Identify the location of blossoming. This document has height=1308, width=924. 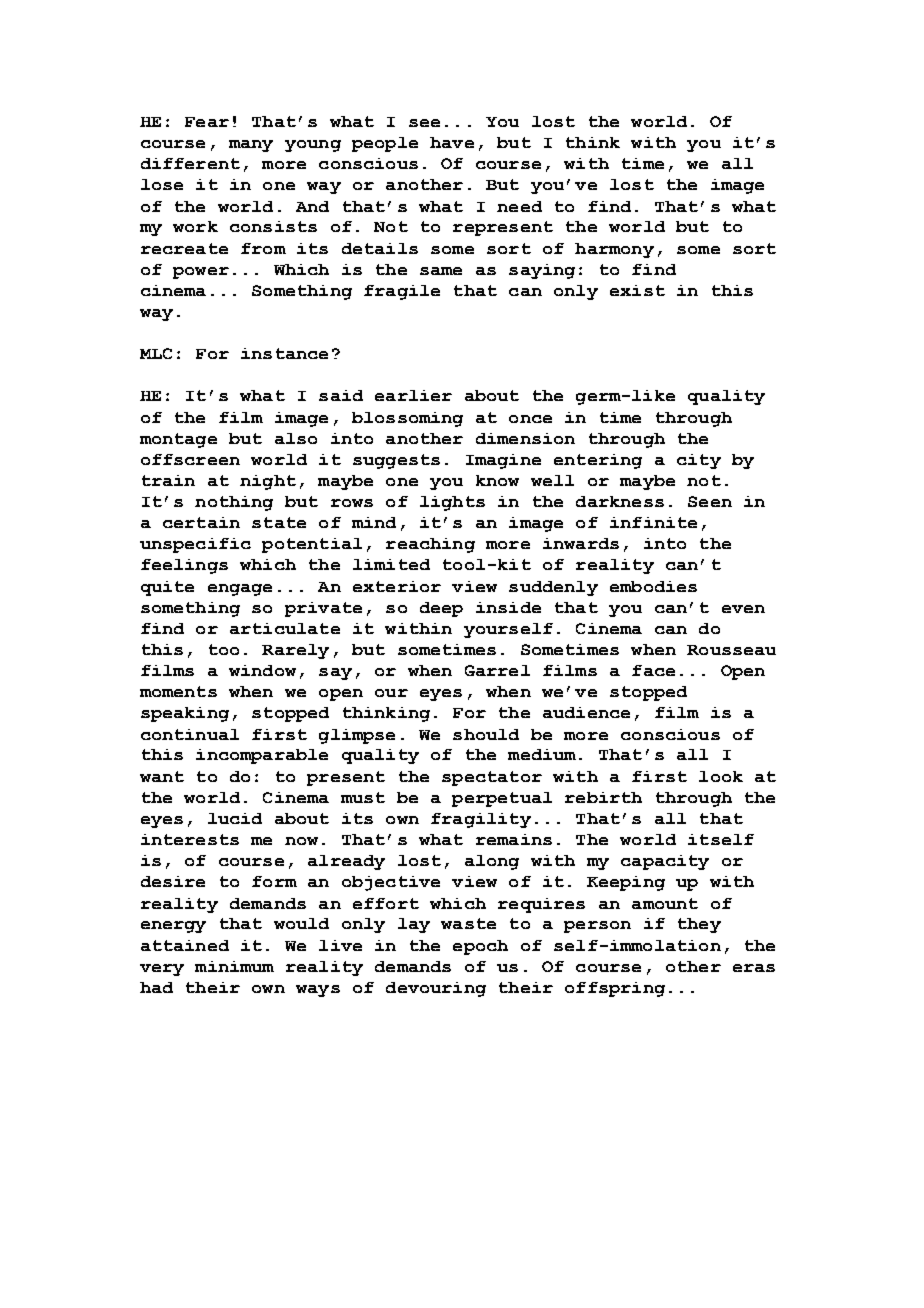
(407, 419).
